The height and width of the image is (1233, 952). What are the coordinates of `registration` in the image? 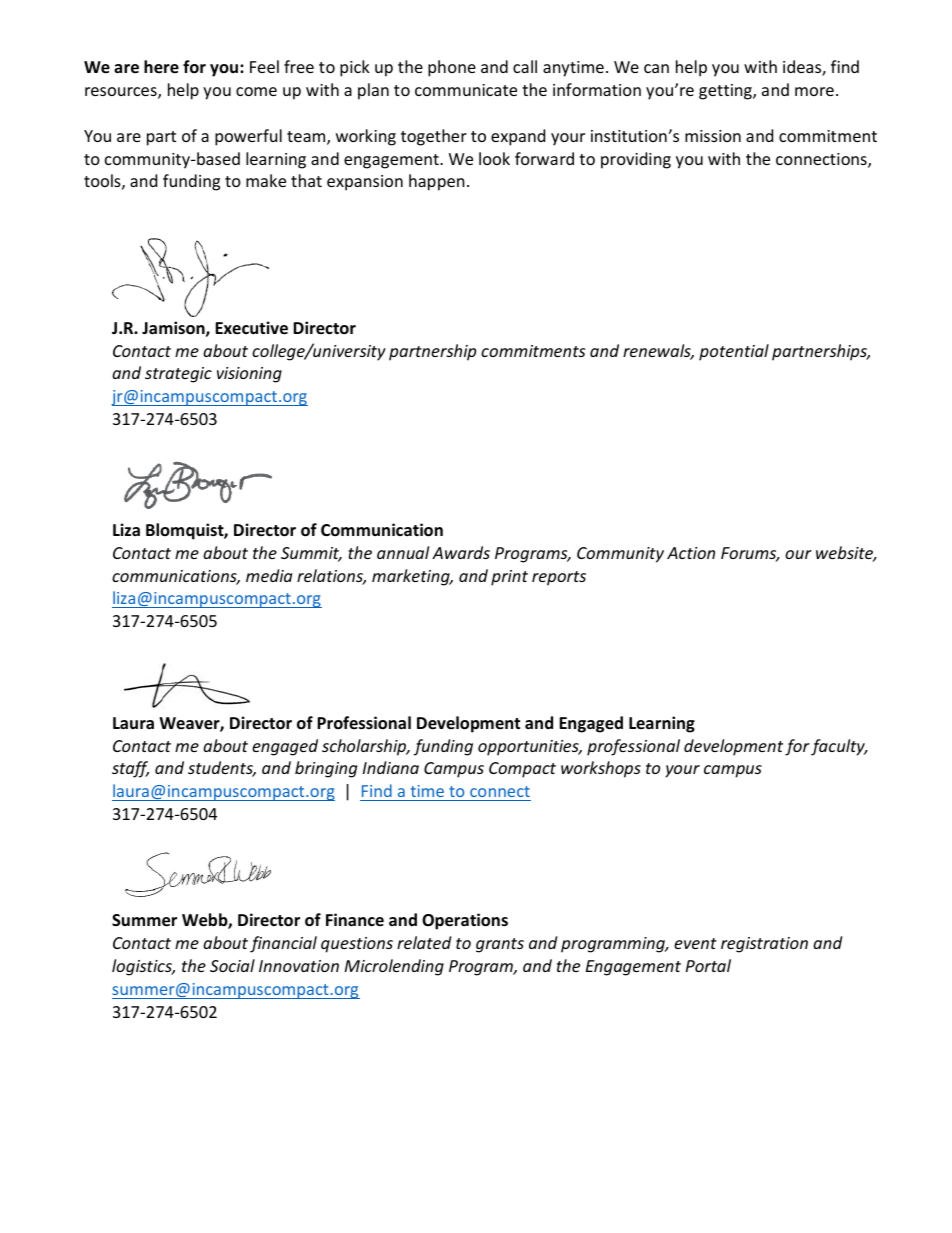 It's located at (764, 945).
